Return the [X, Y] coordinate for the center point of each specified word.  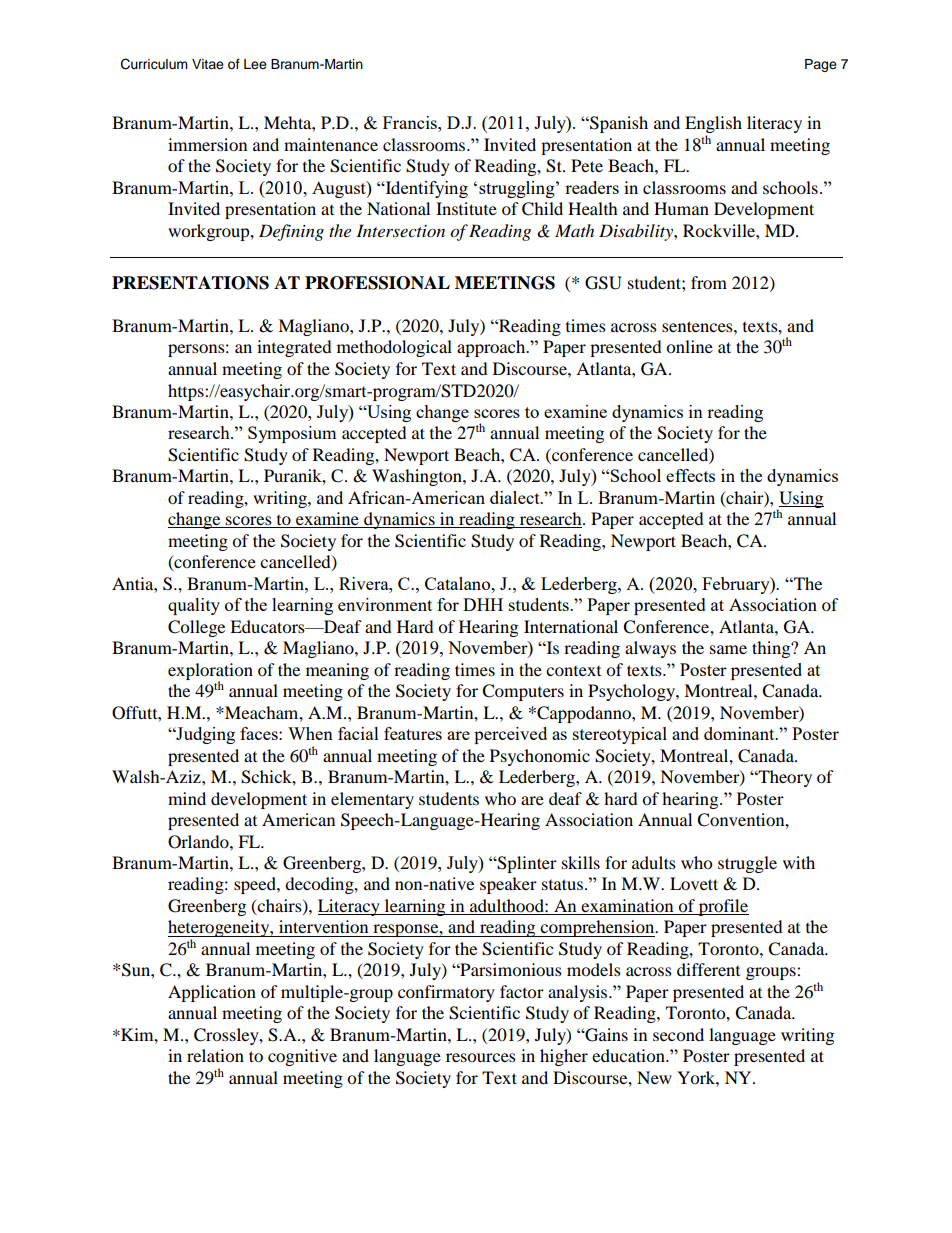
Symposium [292, 434]
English [713, 126]
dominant [740, 733]
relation [215, 1055]
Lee [255, 64]
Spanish [618, 124]
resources [481, 1057]
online [689, 346]
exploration [210, 672]
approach [492, 348]
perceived [510, 735]
